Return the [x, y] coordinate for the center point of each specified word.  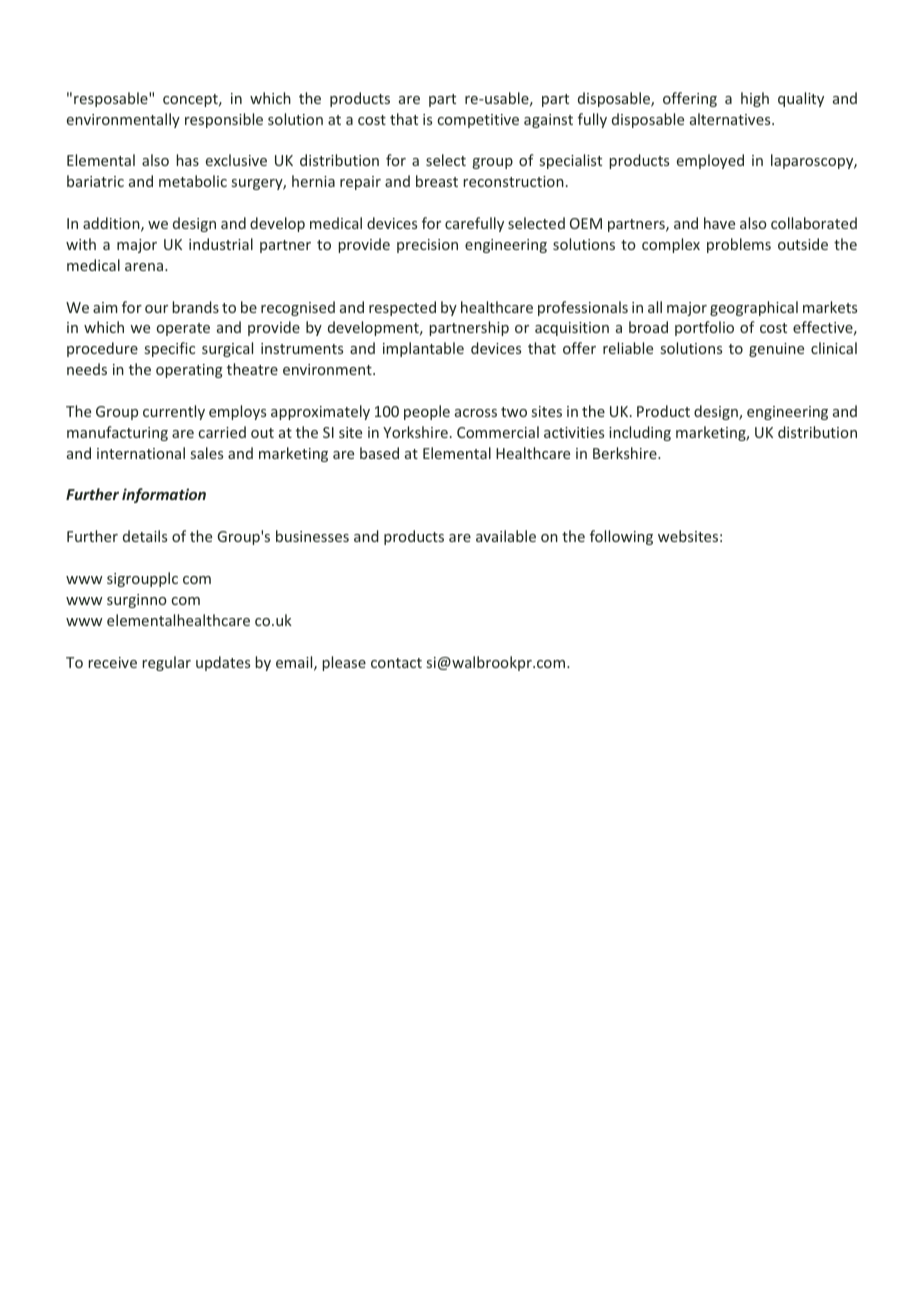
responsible [224, 120]
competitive [478, 121]
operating [189, 371]
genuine [776, 350]
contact [396, 663]
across [476, 413]
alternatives [731, 119]
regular [166, 663]
